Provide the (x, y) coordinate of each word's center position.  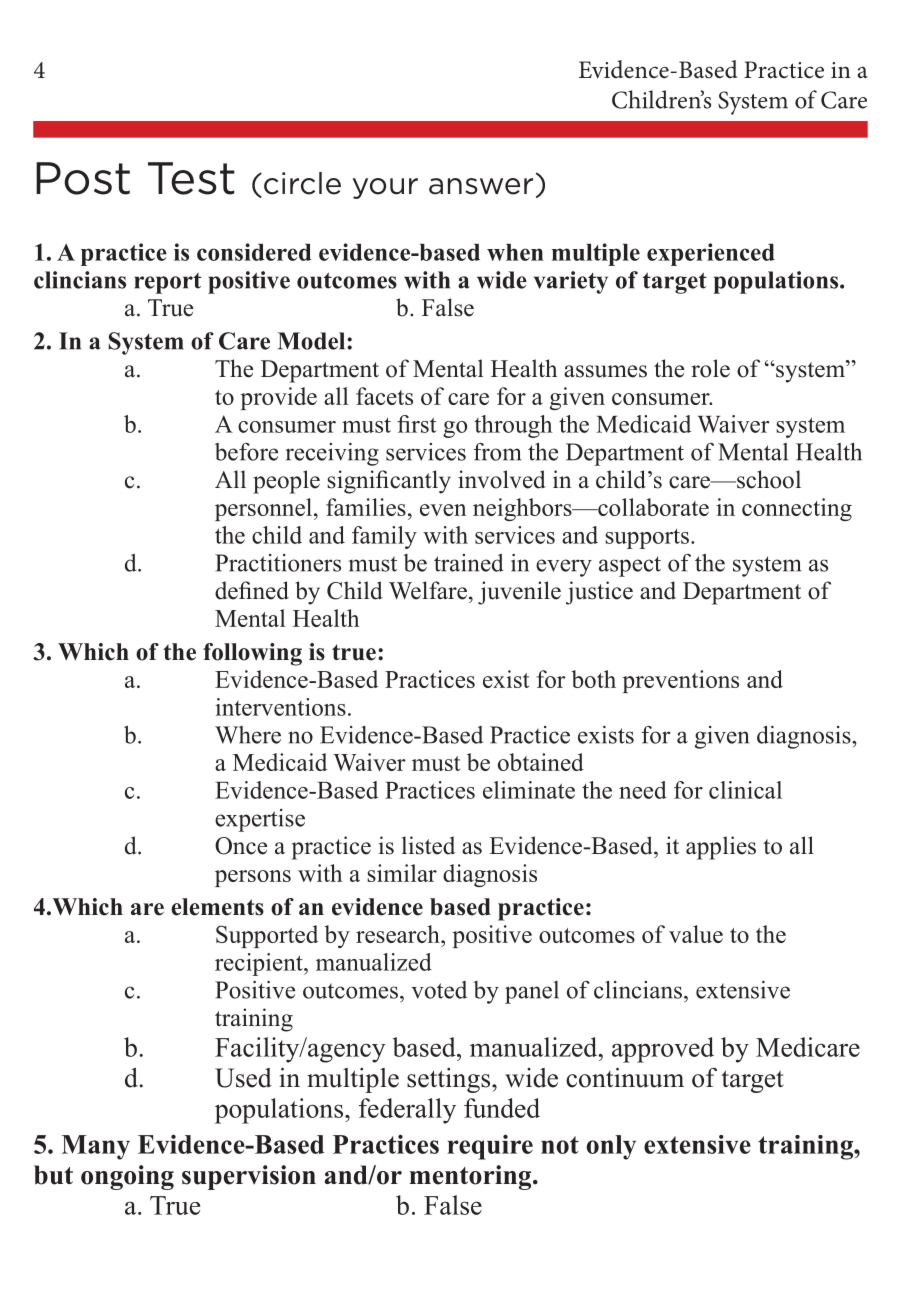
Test (191, 178)
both (593, 679)
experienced (711, 254)
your (385, 188)
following (252, 654)
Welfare (428, 590)
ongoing (127, 1177)
